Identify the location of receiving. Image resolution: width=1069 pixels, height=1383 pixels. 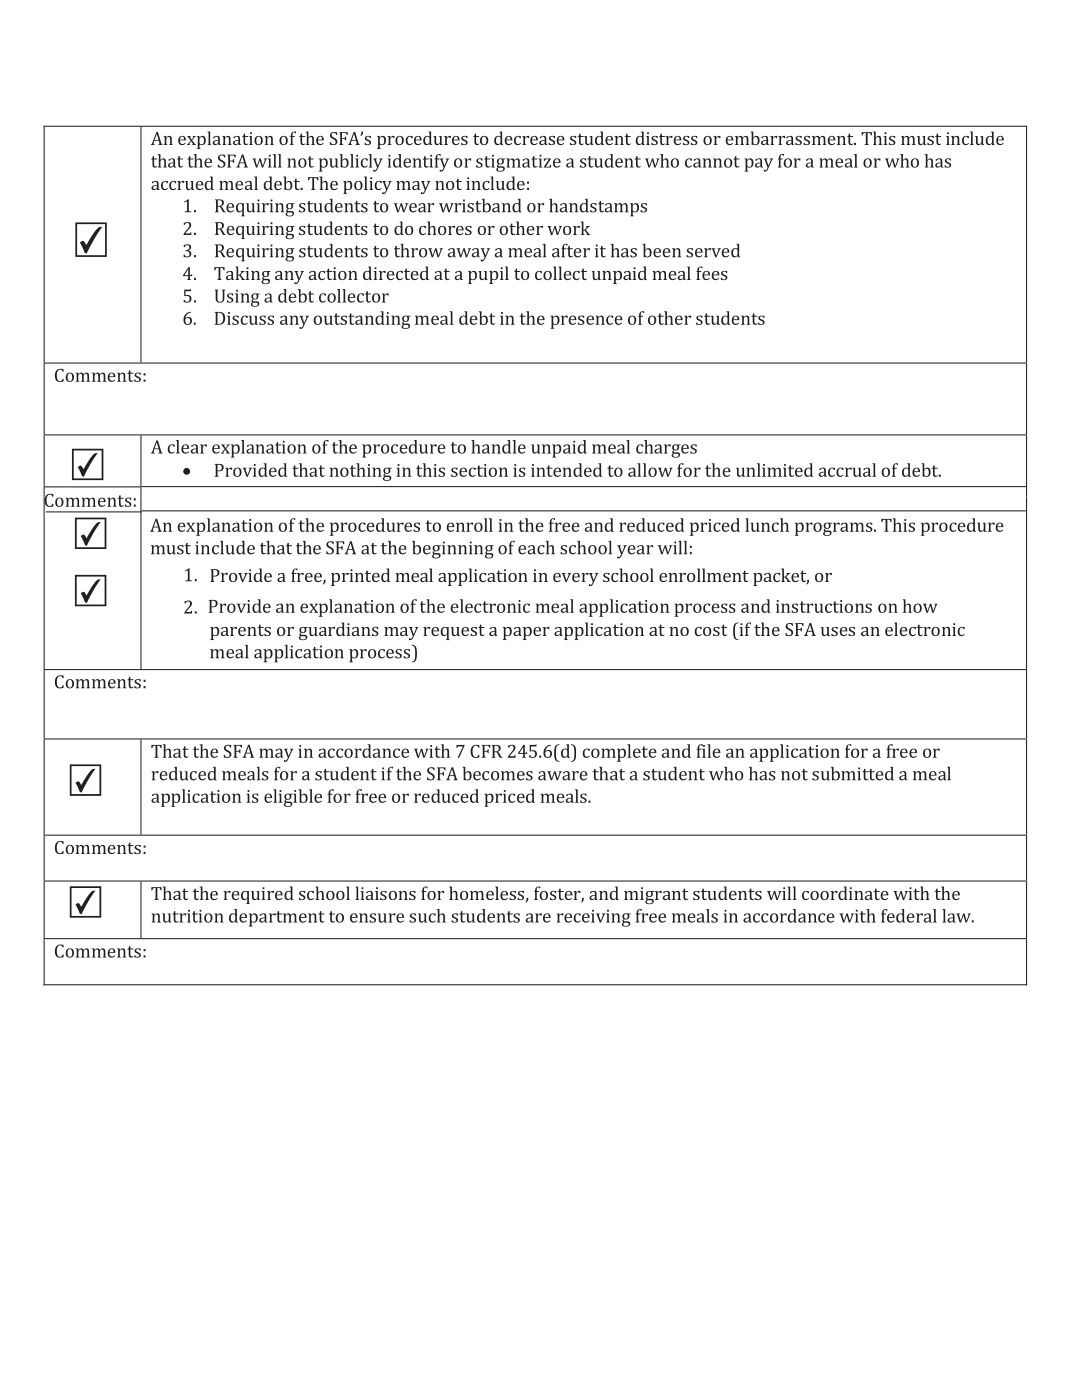
(593, 918).
